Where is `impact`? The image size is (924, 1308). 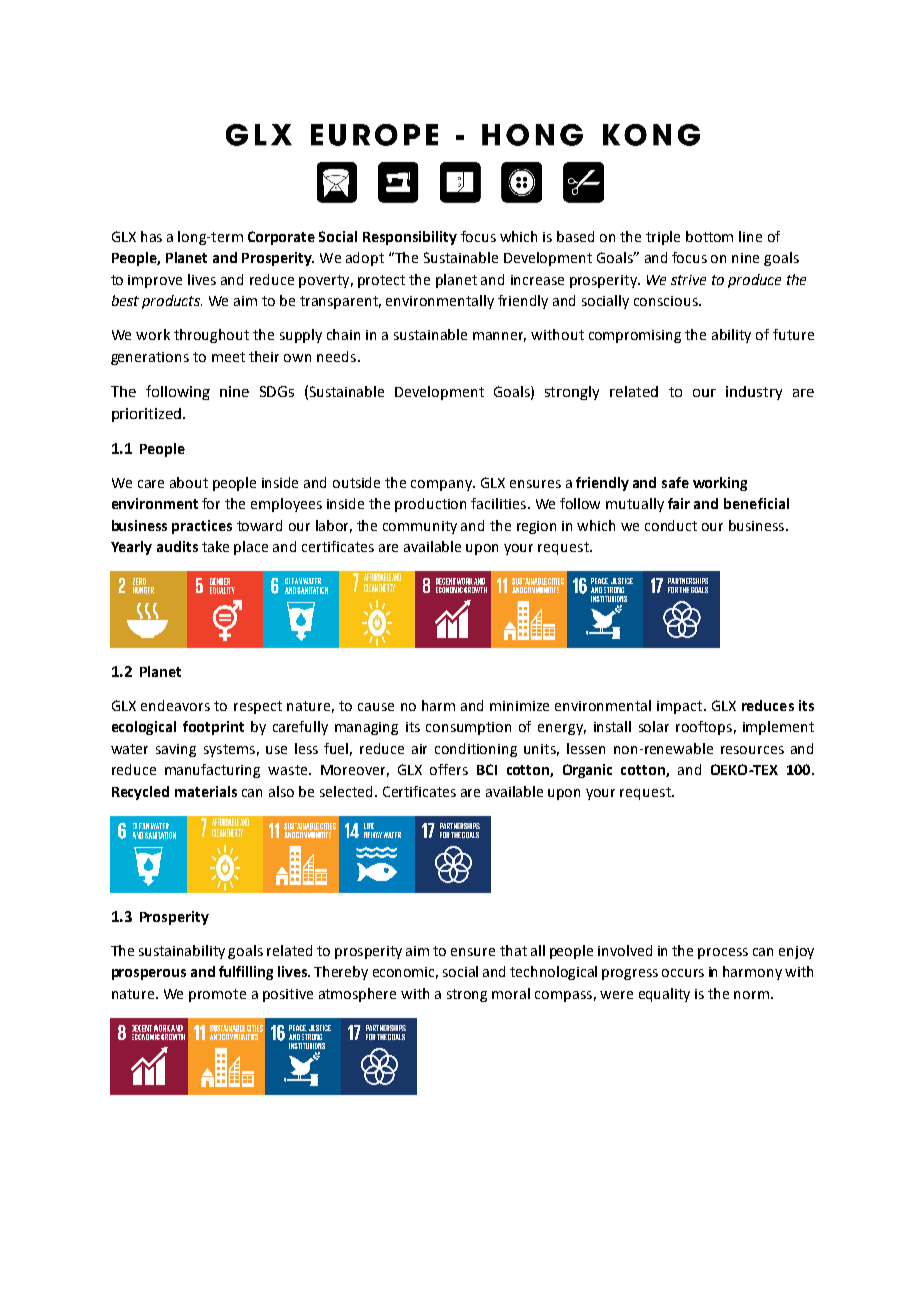
impact is located at coordinates (681, 707).
